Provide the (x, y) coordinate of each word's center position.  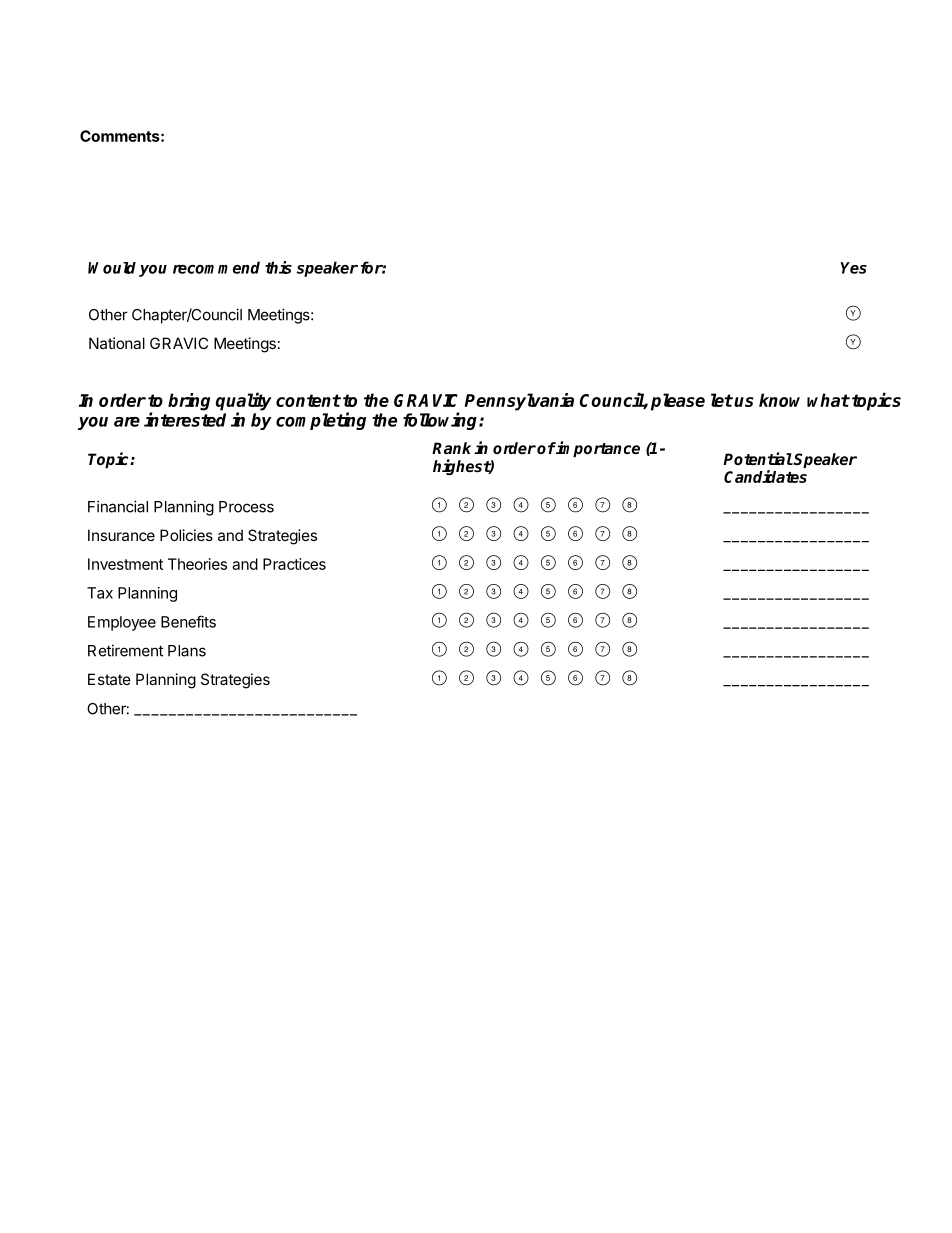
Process (246, 507)
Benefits (188, 621)
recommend (216, 267)
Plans (187, 651)
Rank (451, 448)
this (278, 267)
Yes (853, 268)
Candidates (765, 476)
